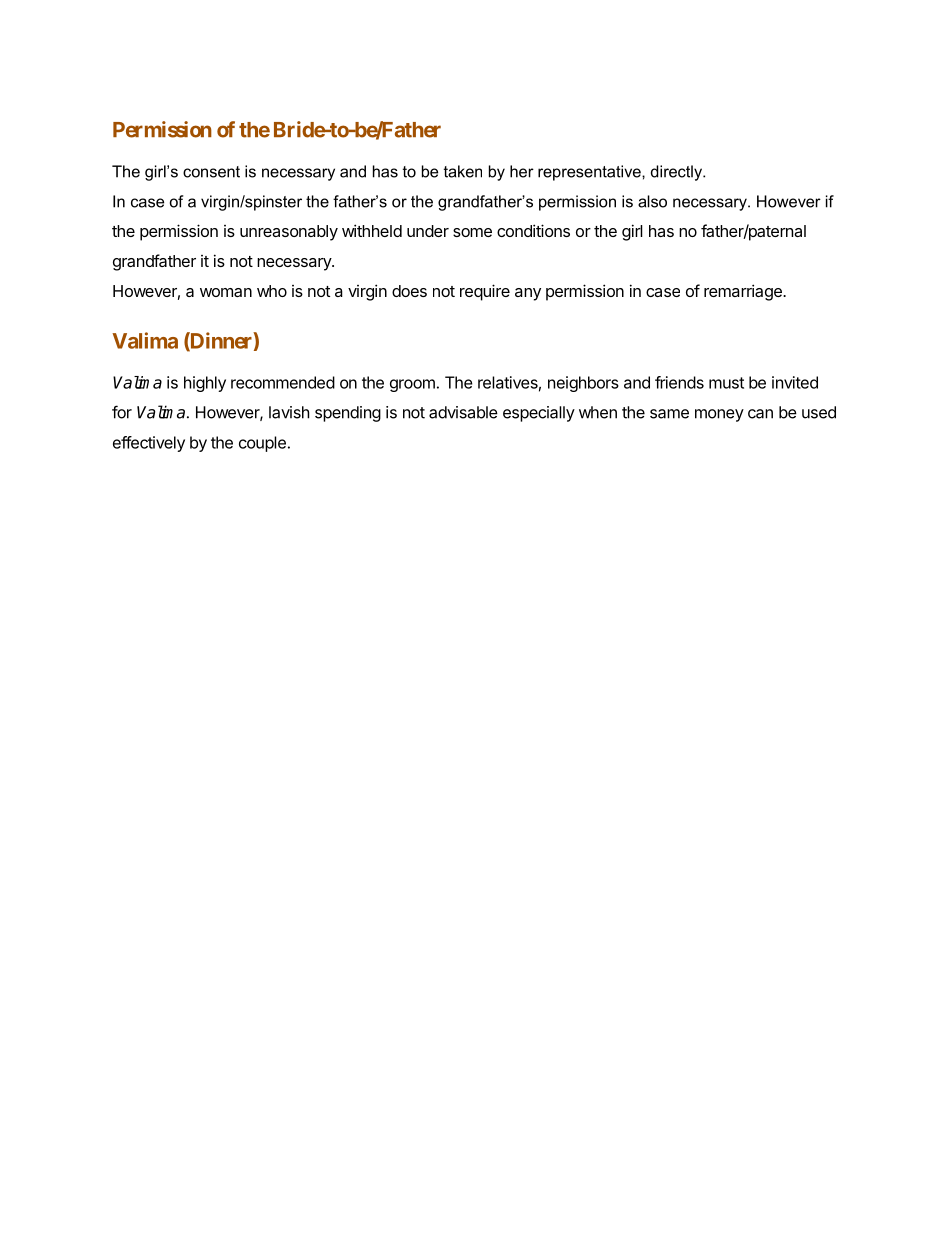  I want to click on highly, so click(205, 384).
